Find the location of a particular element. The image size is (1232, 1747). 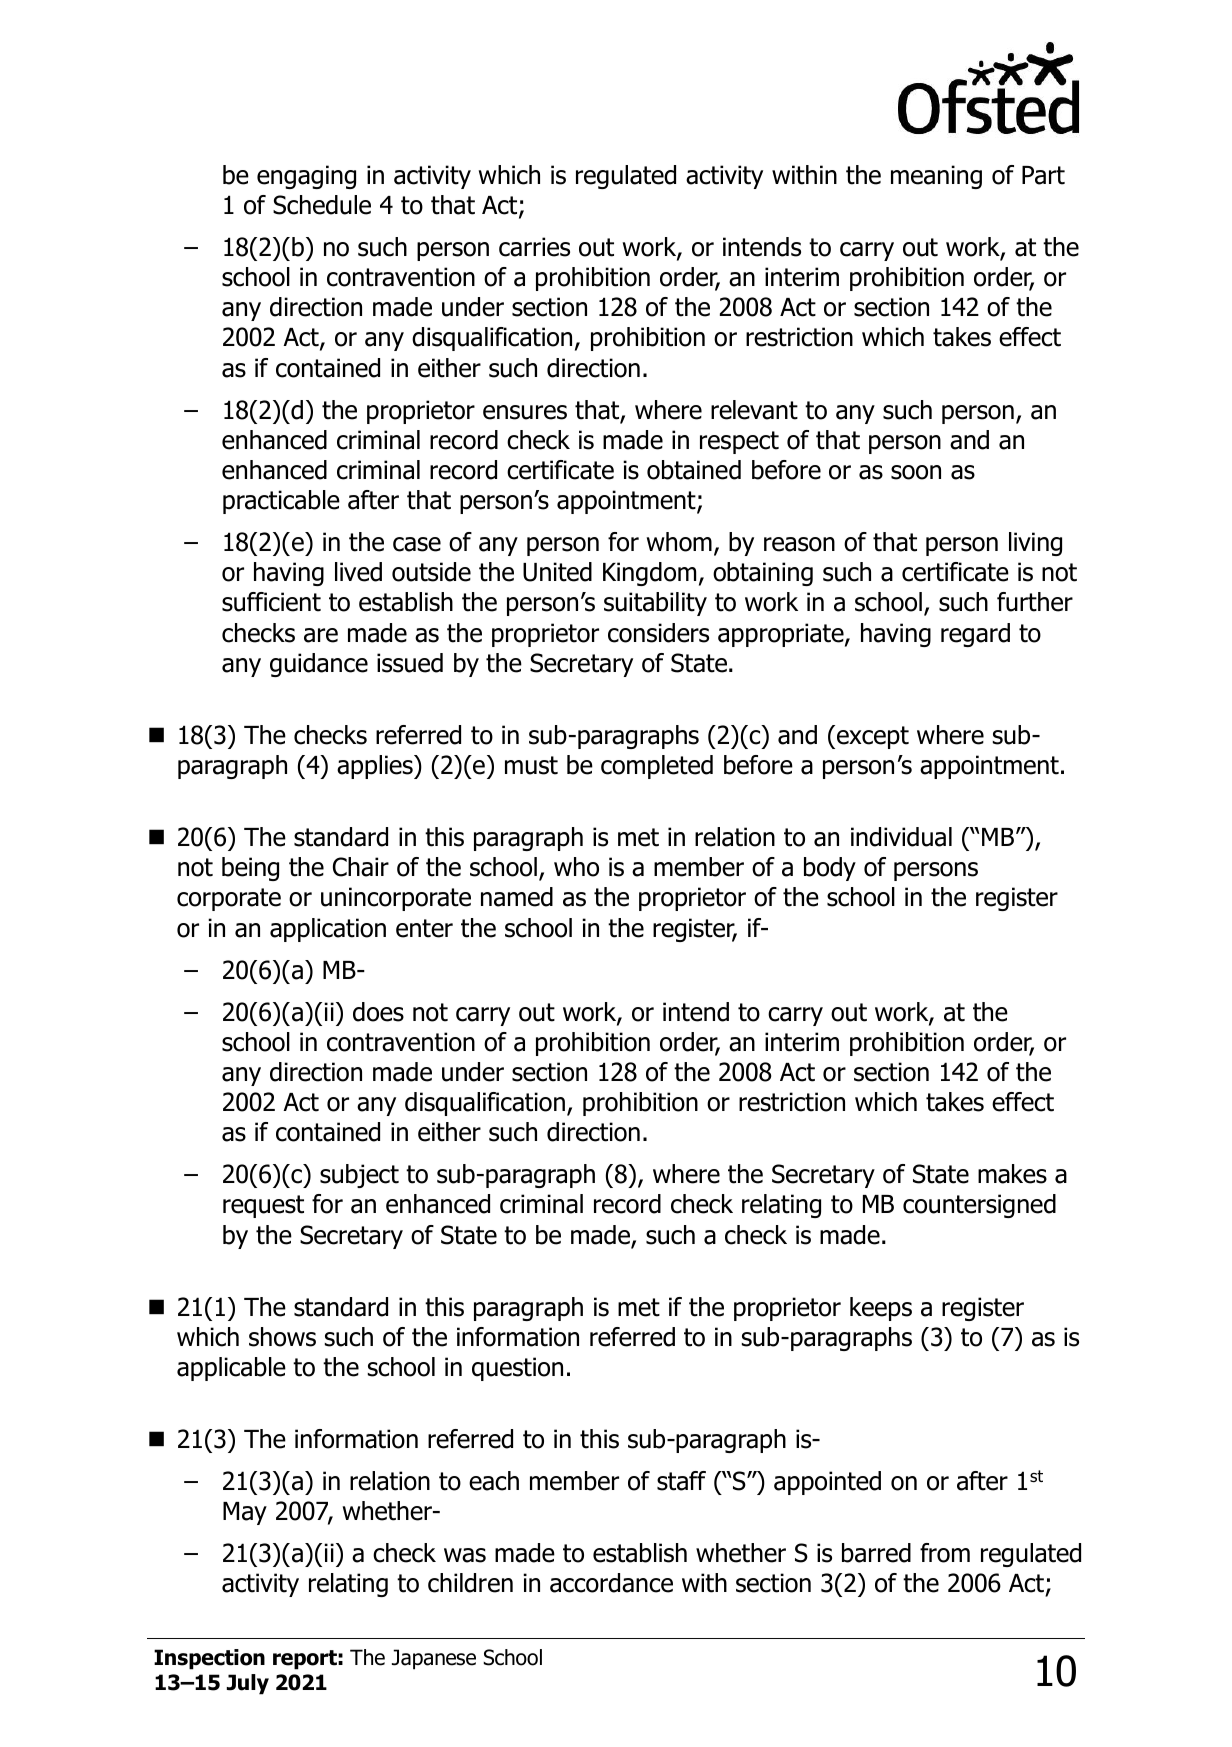

carries is located at coordinates (534, 247).
